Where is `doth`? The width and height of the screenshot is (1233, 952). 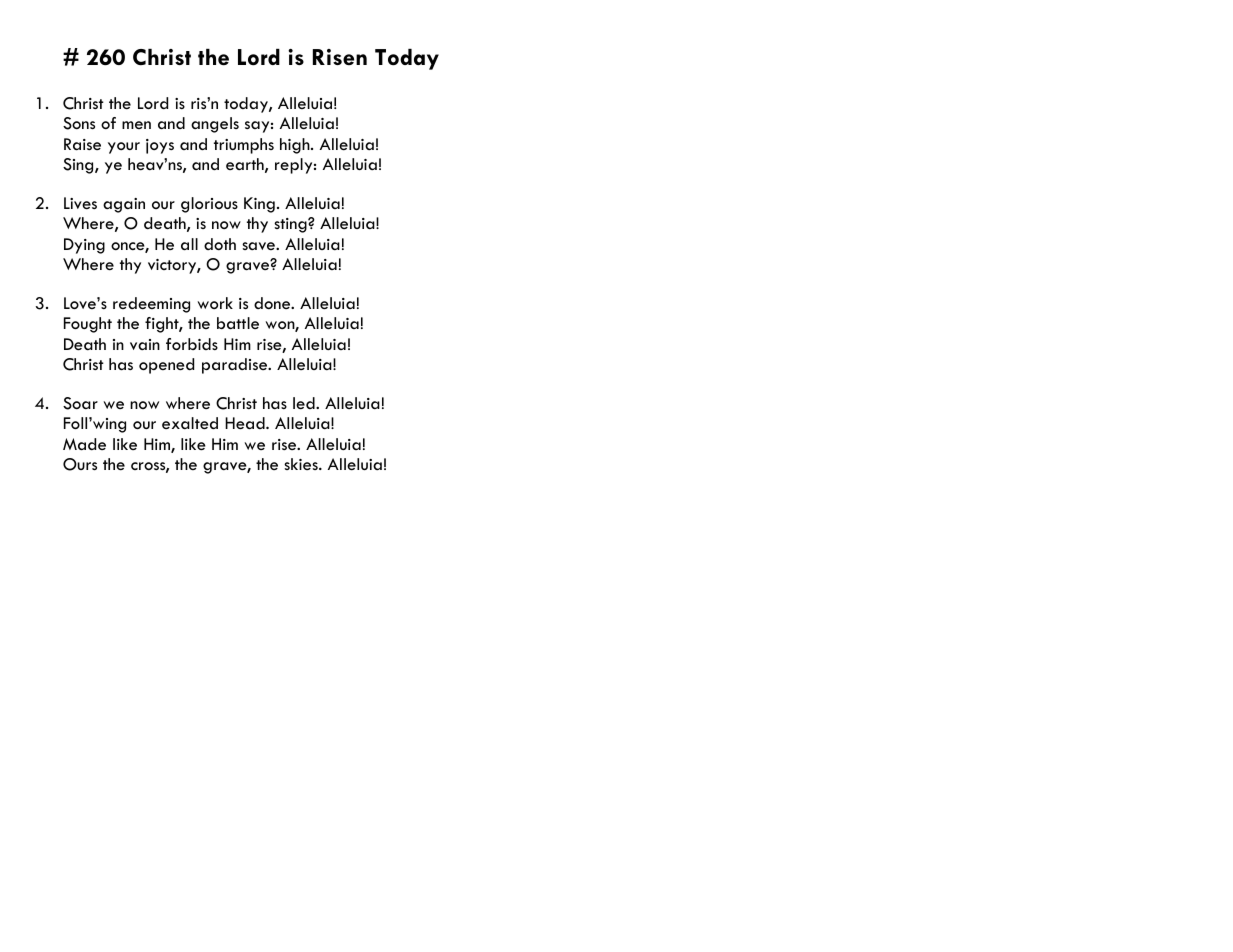
doth is located at coordinates (220, 244).
